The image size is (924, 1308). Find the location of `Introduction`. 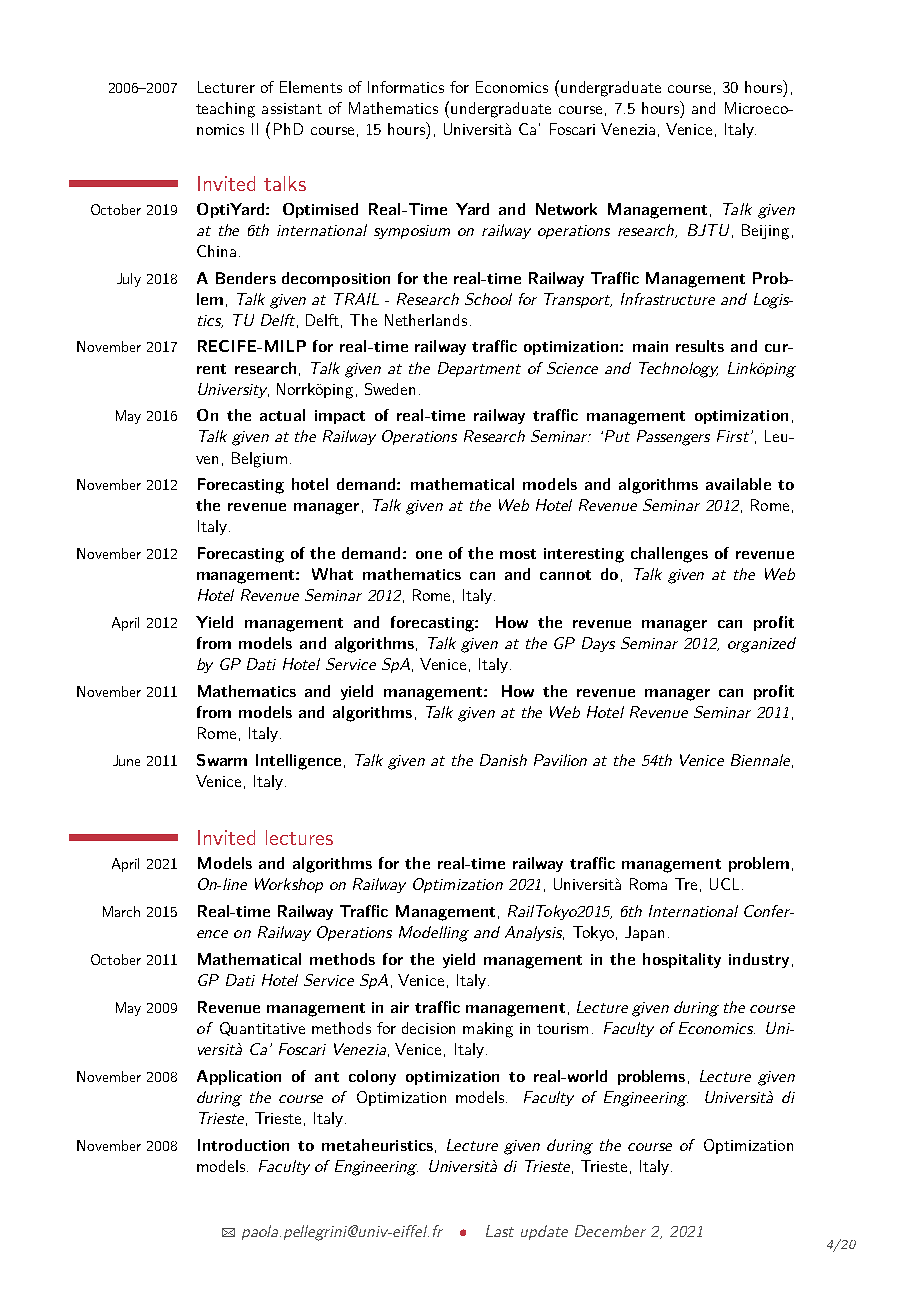

Introduction is located at coordinates (243, 1145).
